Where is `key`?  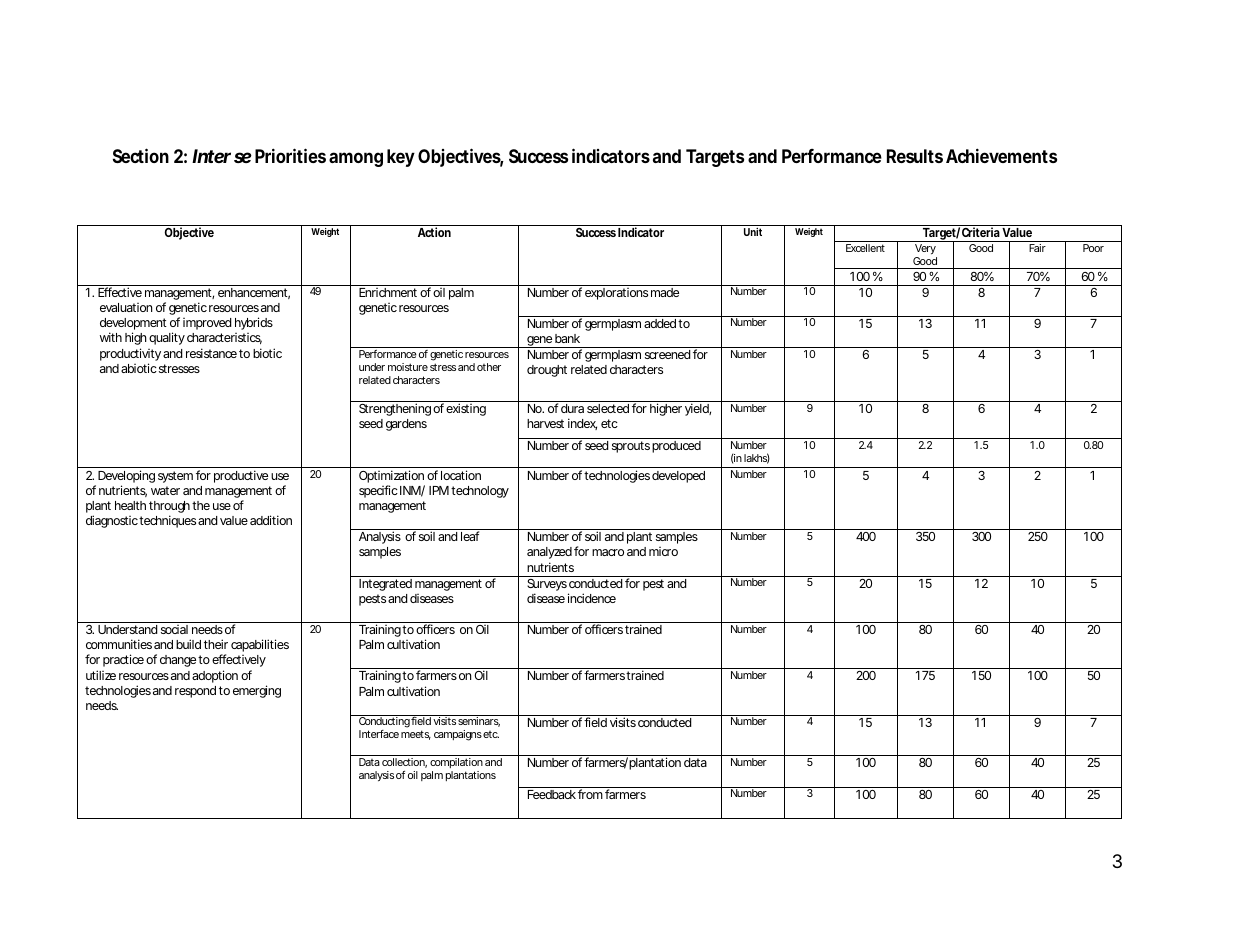
key is located at coordinates (401, 158).
